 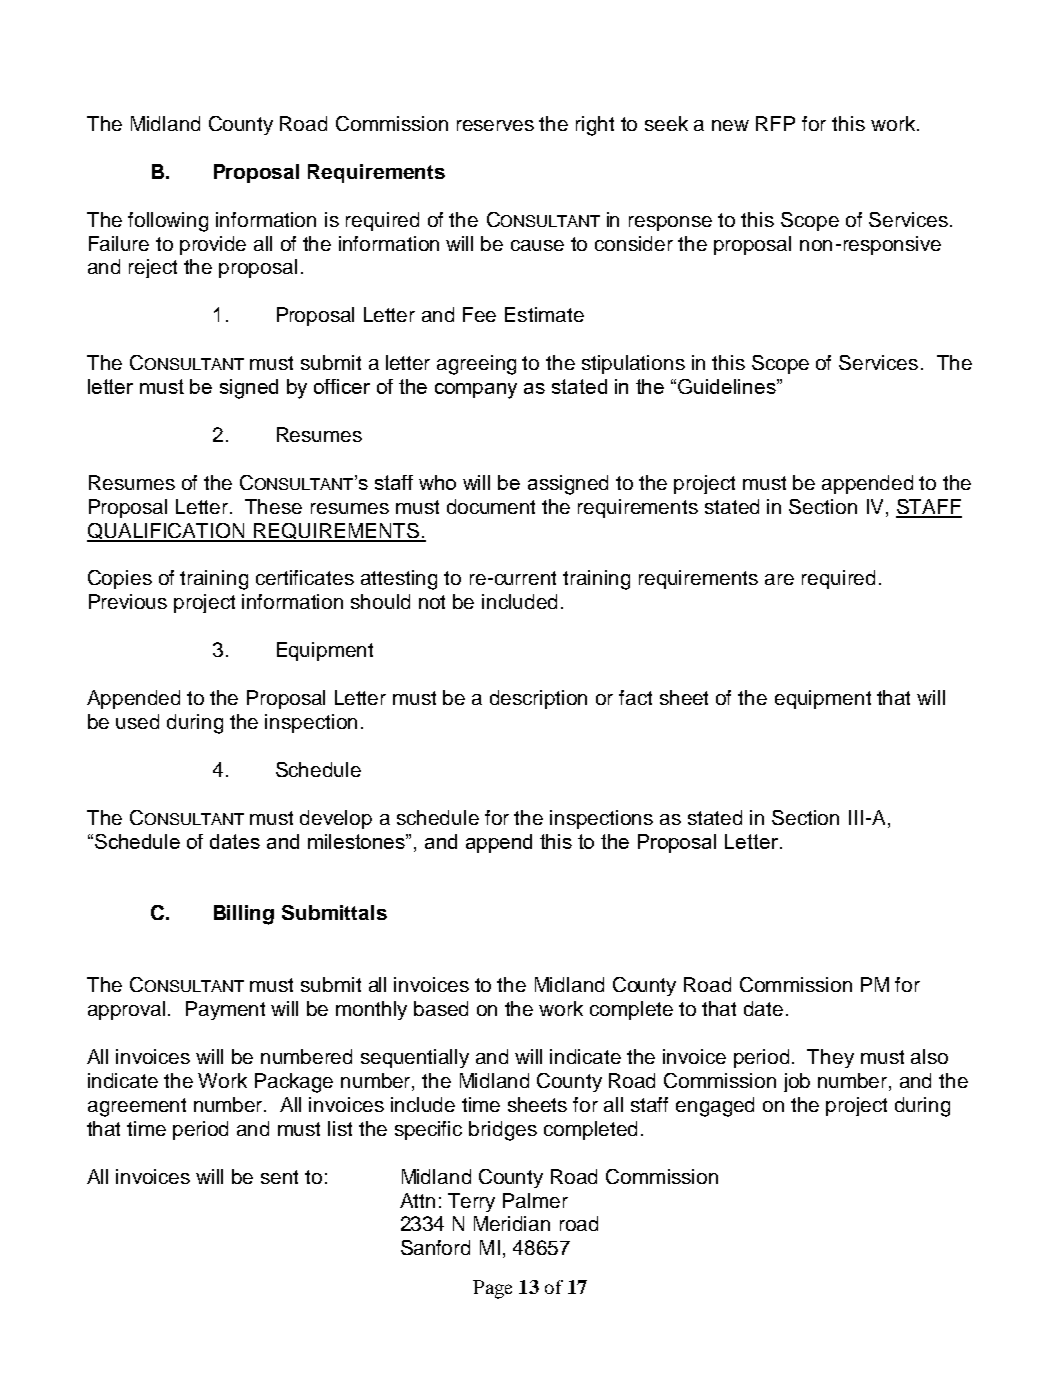 What do you see at coordinates (495, 125) in the screenshot?
I see `reserves` at bounding box center [495, 125].
